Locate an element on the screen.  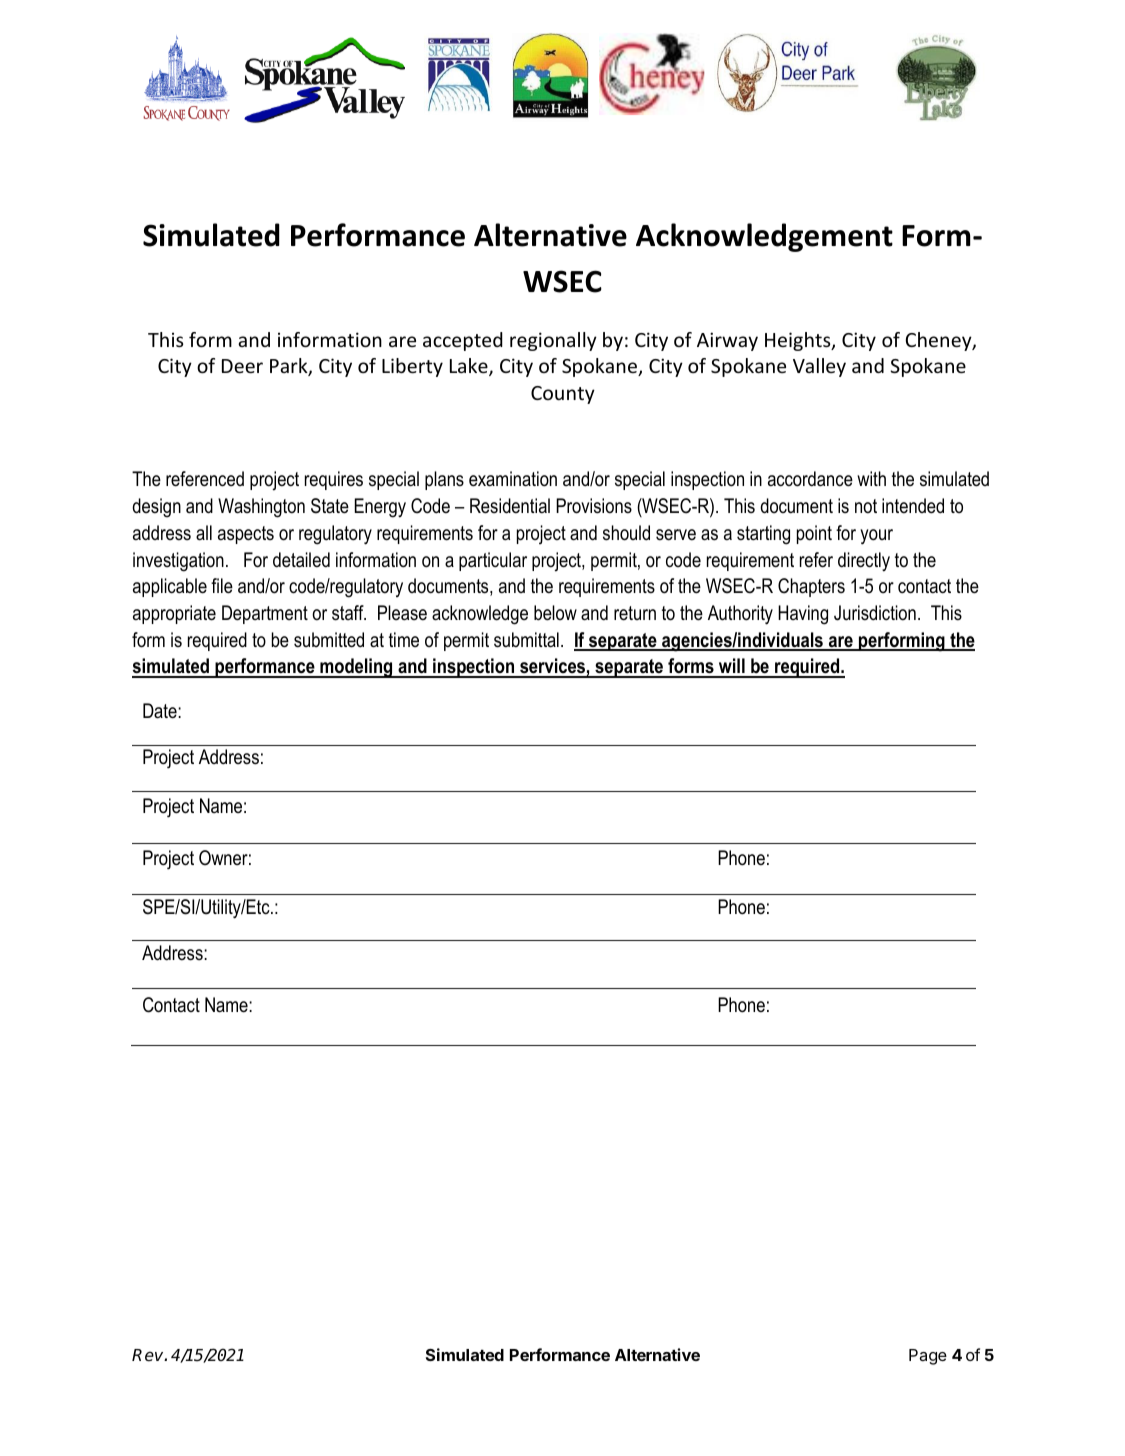
modeling is located at coordinates (356, 668).
